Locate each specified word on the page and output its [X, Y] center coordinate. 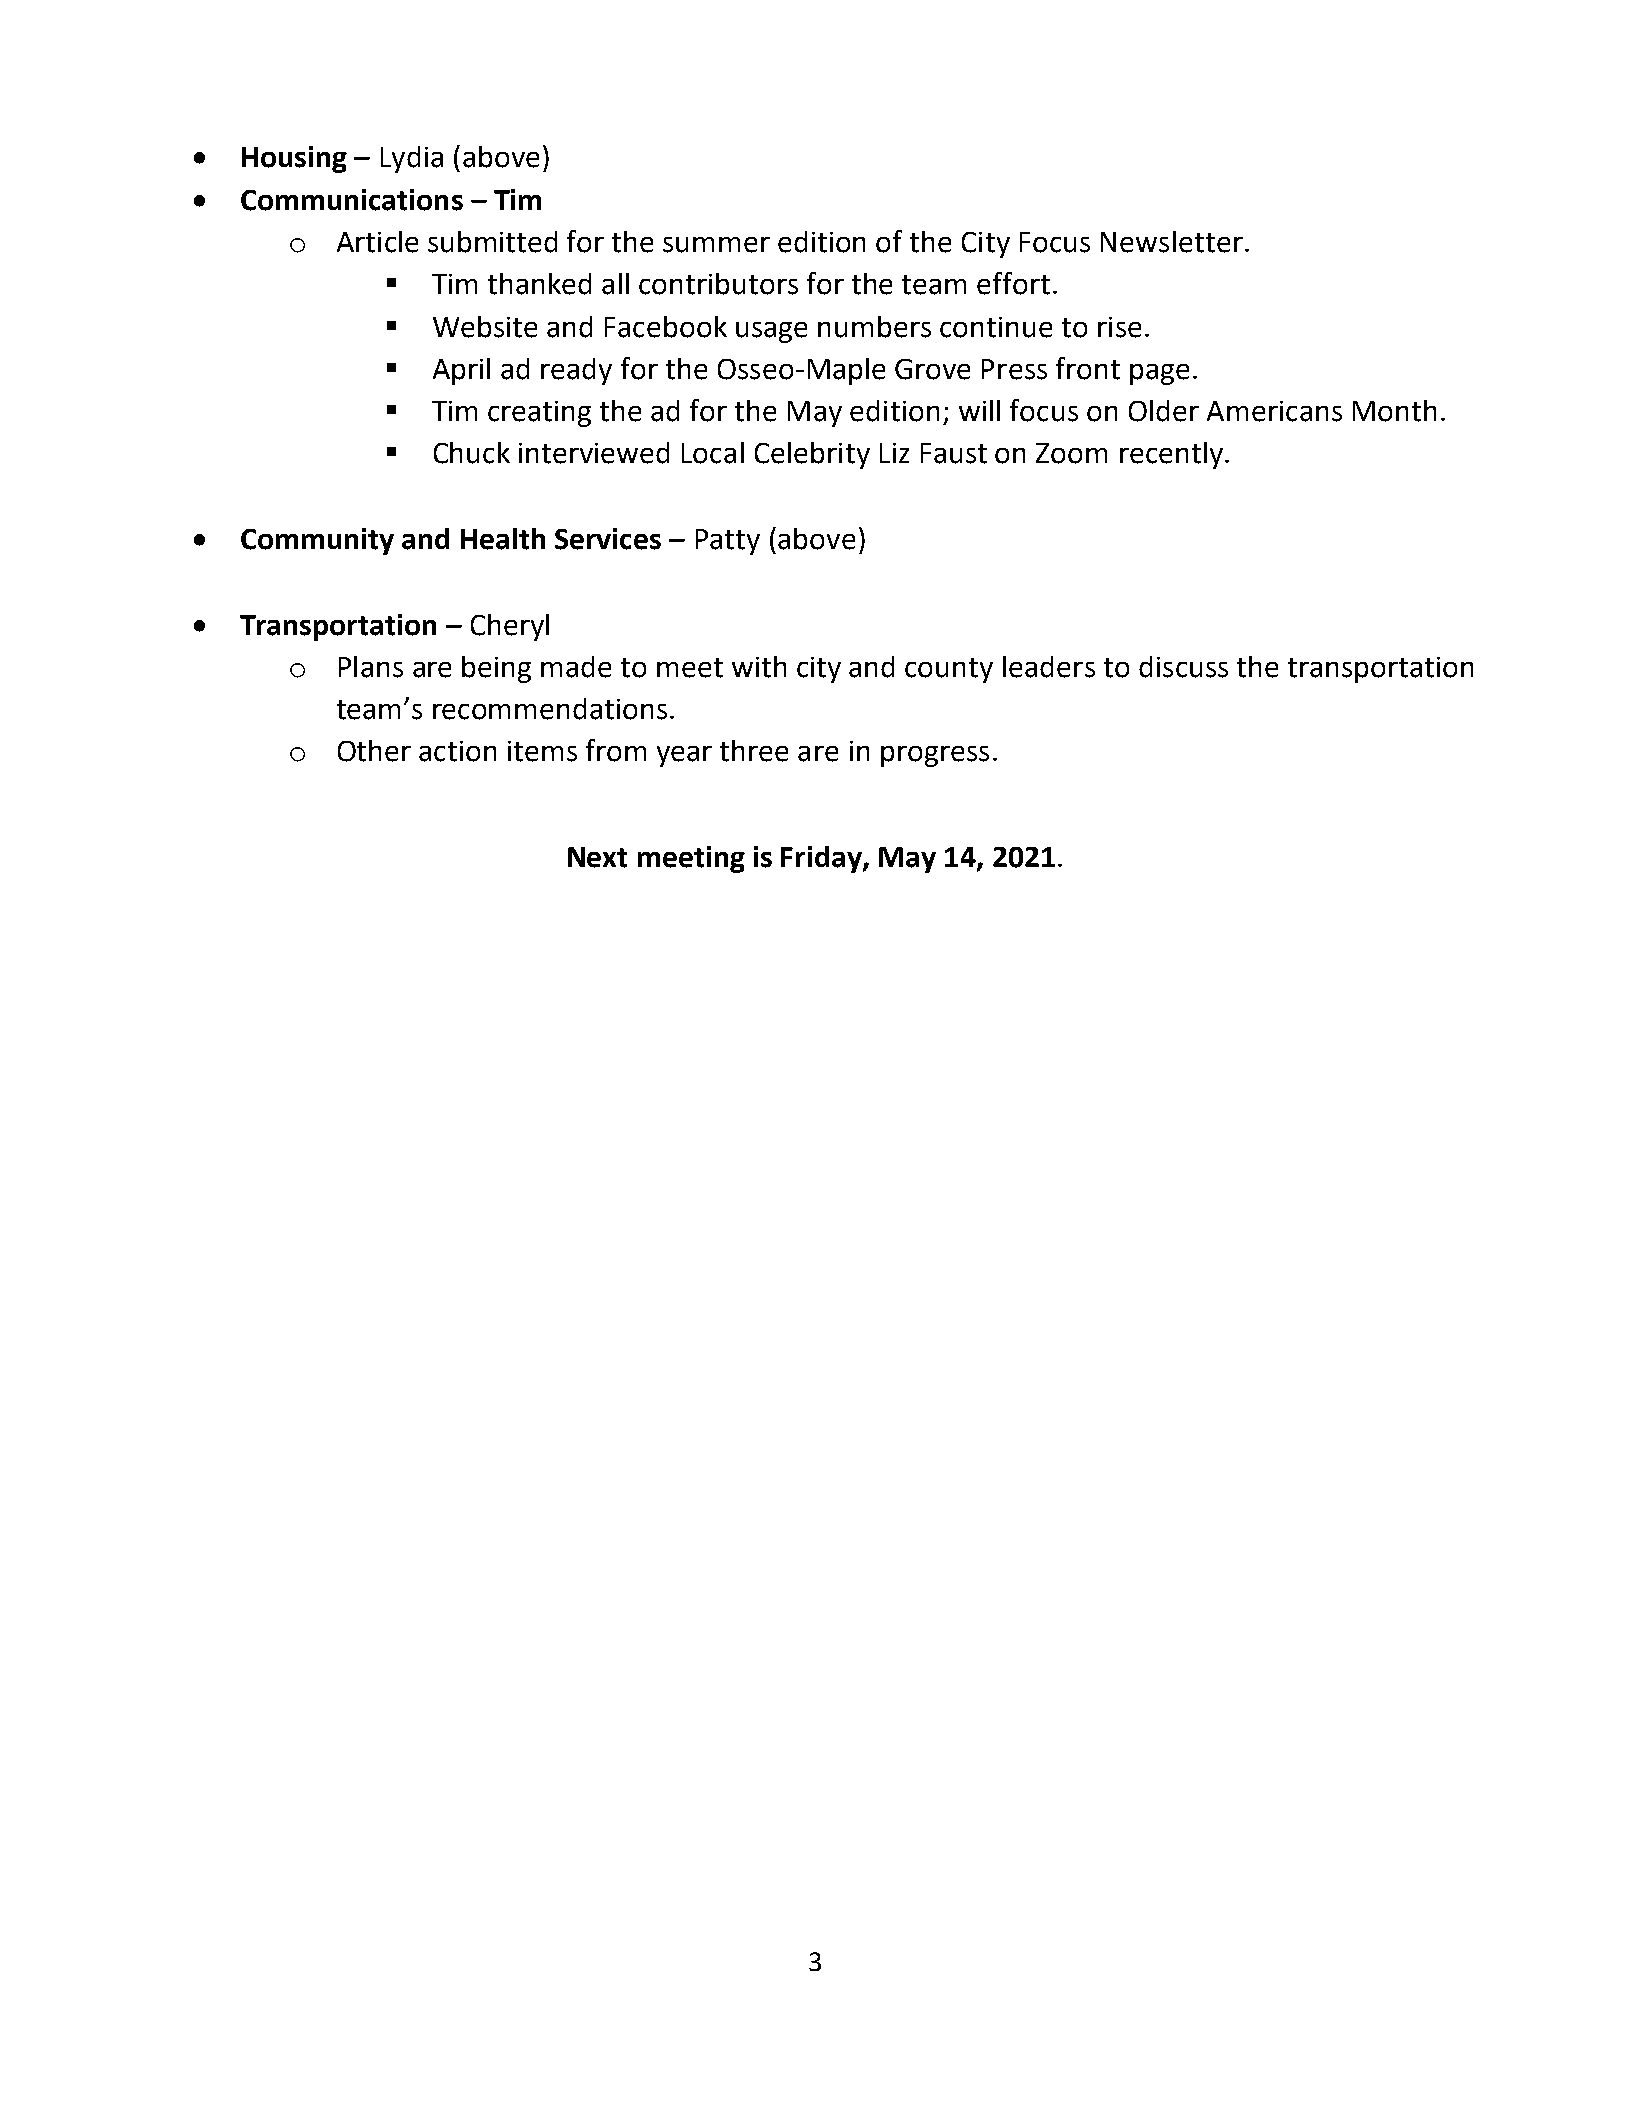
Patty [728, 542]
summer [716, 245]
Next [597, 857]
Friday [822, 859]
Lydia [412, 159]
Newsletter [1172, 242]
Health [503, 539]
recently [1171, 455]
